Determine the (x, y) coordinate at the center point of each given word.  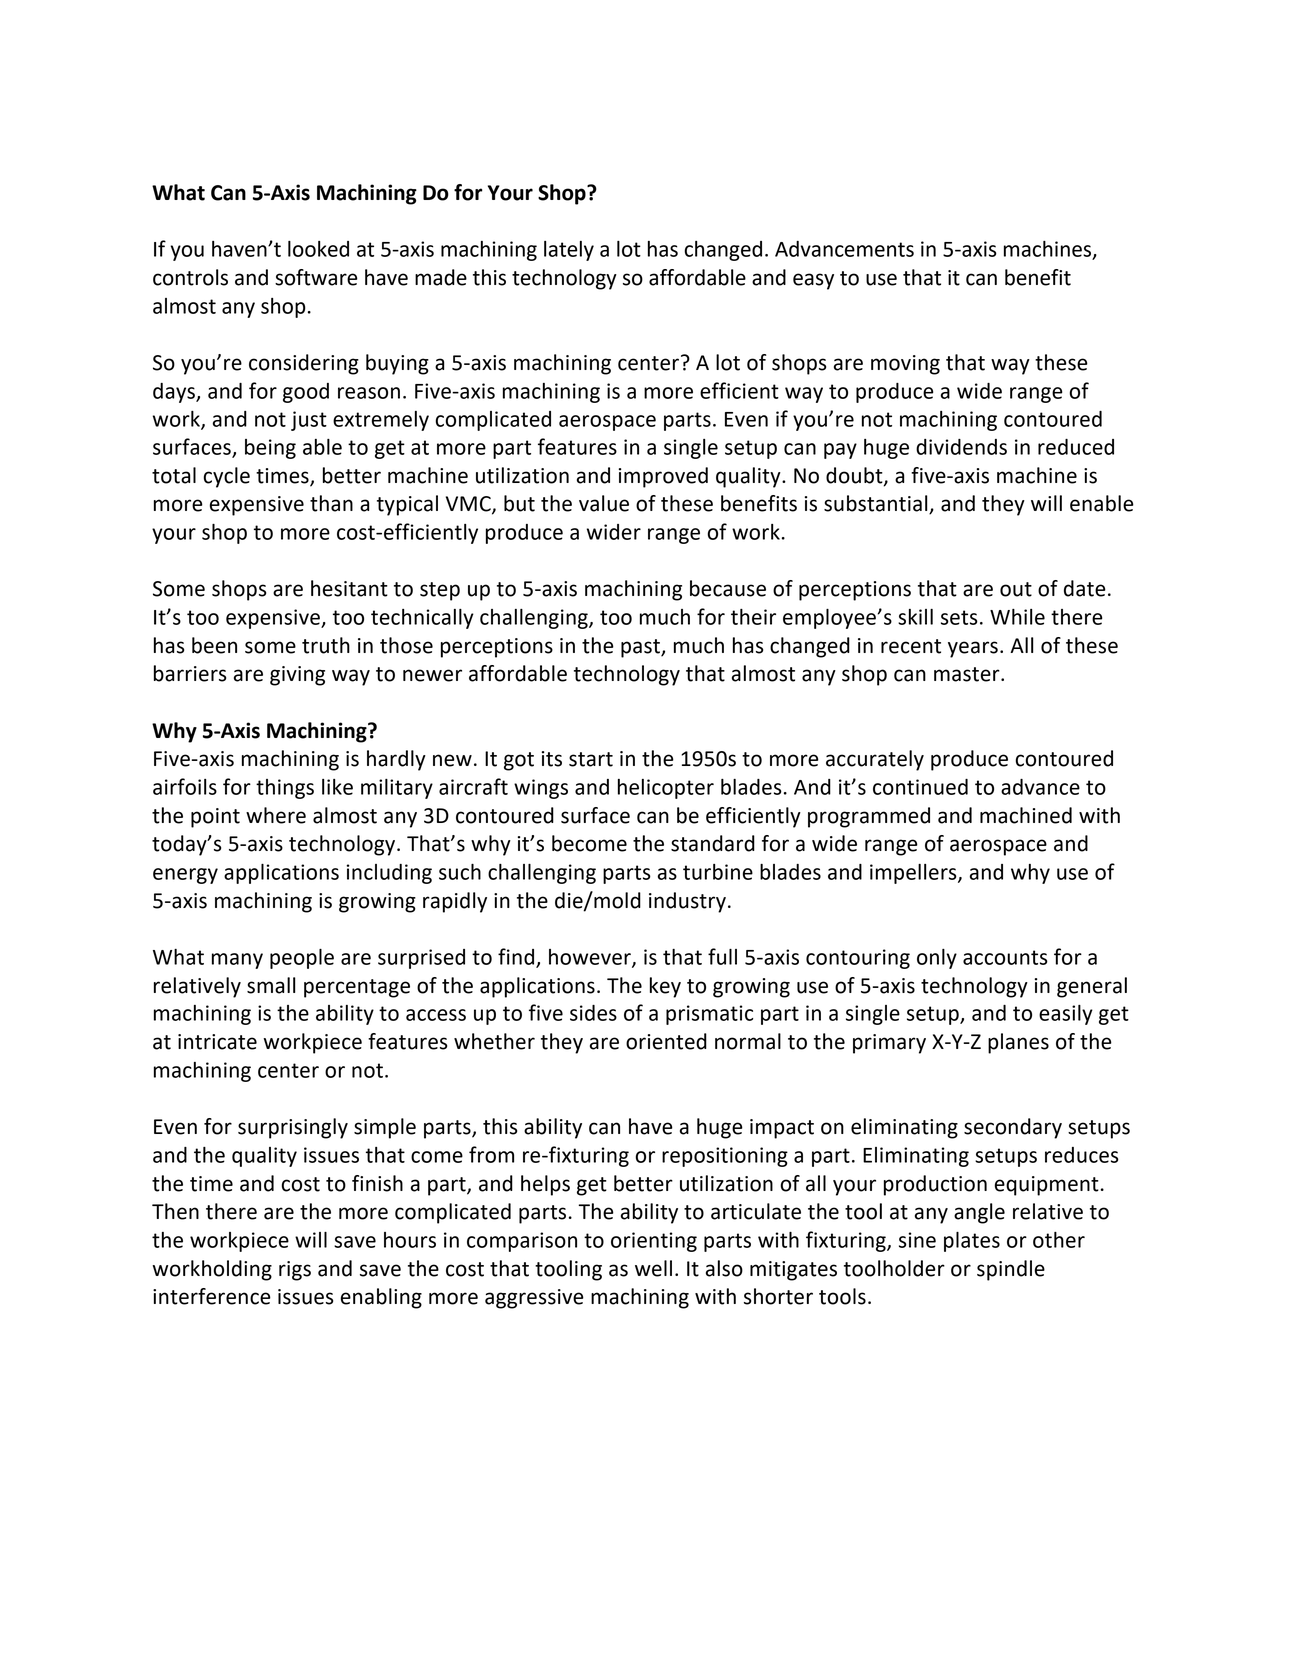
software (316, 277)
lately (569, 251)
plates (972, 1242)
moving (905, 365)
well (653, 1268)
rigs (295, 1271)
